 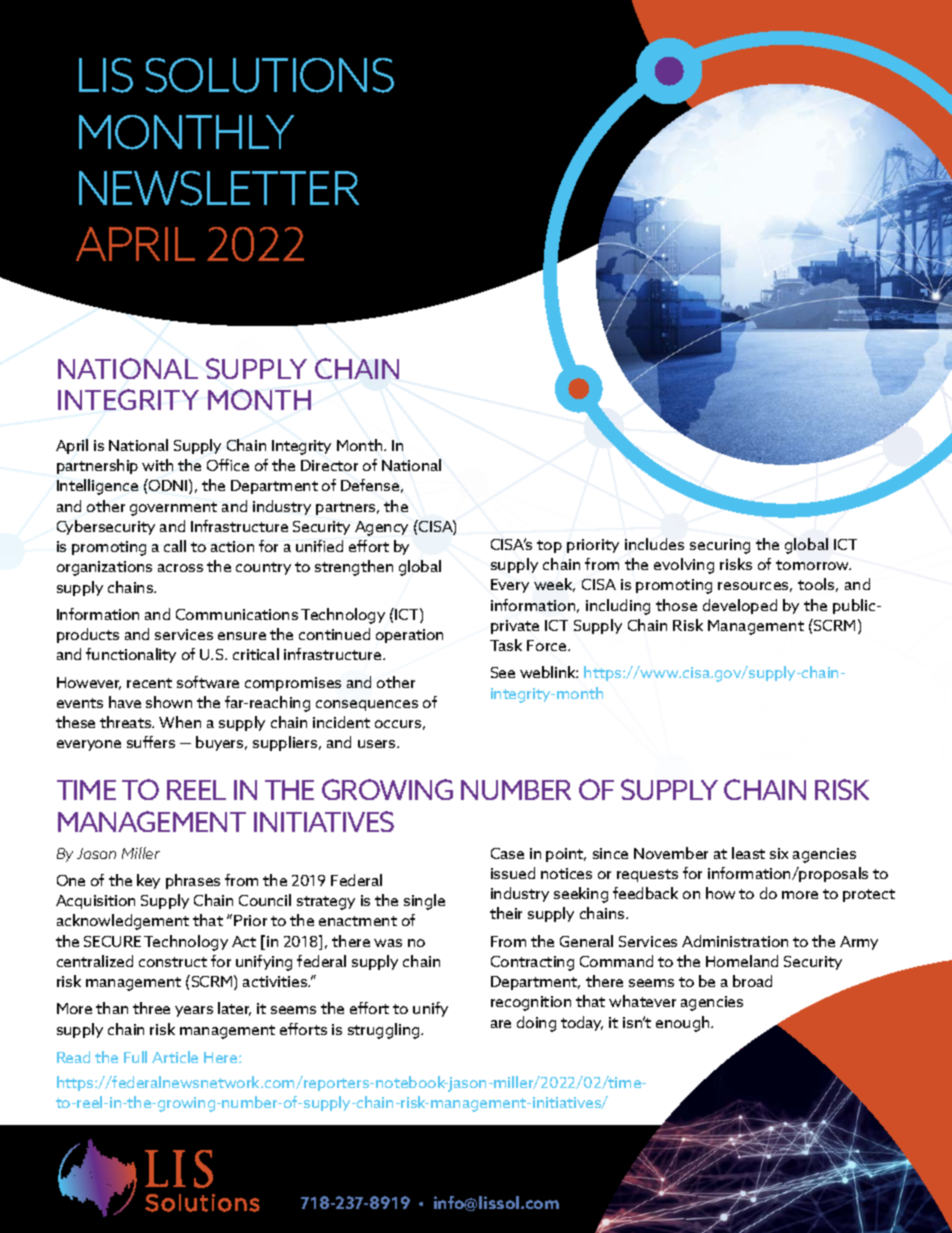 I want to click on SOLUTIONS, so click(x=270, y=75).
